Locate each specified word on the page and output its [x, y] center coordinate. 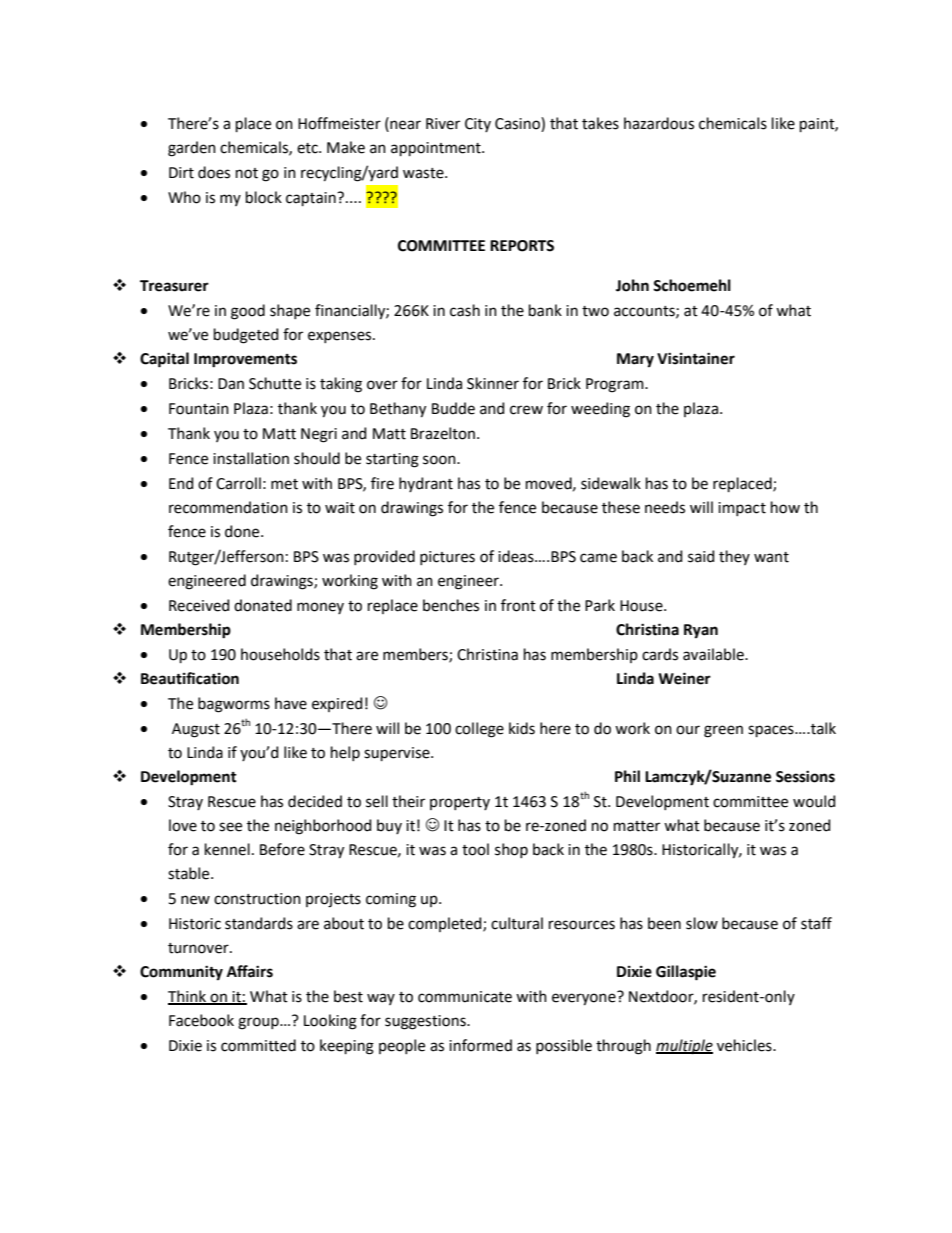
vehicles [745, 1045]
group [259, 1023]
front [518, 605]
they [734, 557]
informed [480, 1045]
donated [263, 605]
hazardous [659, 123]
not [247, 173]
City [478, 125]
